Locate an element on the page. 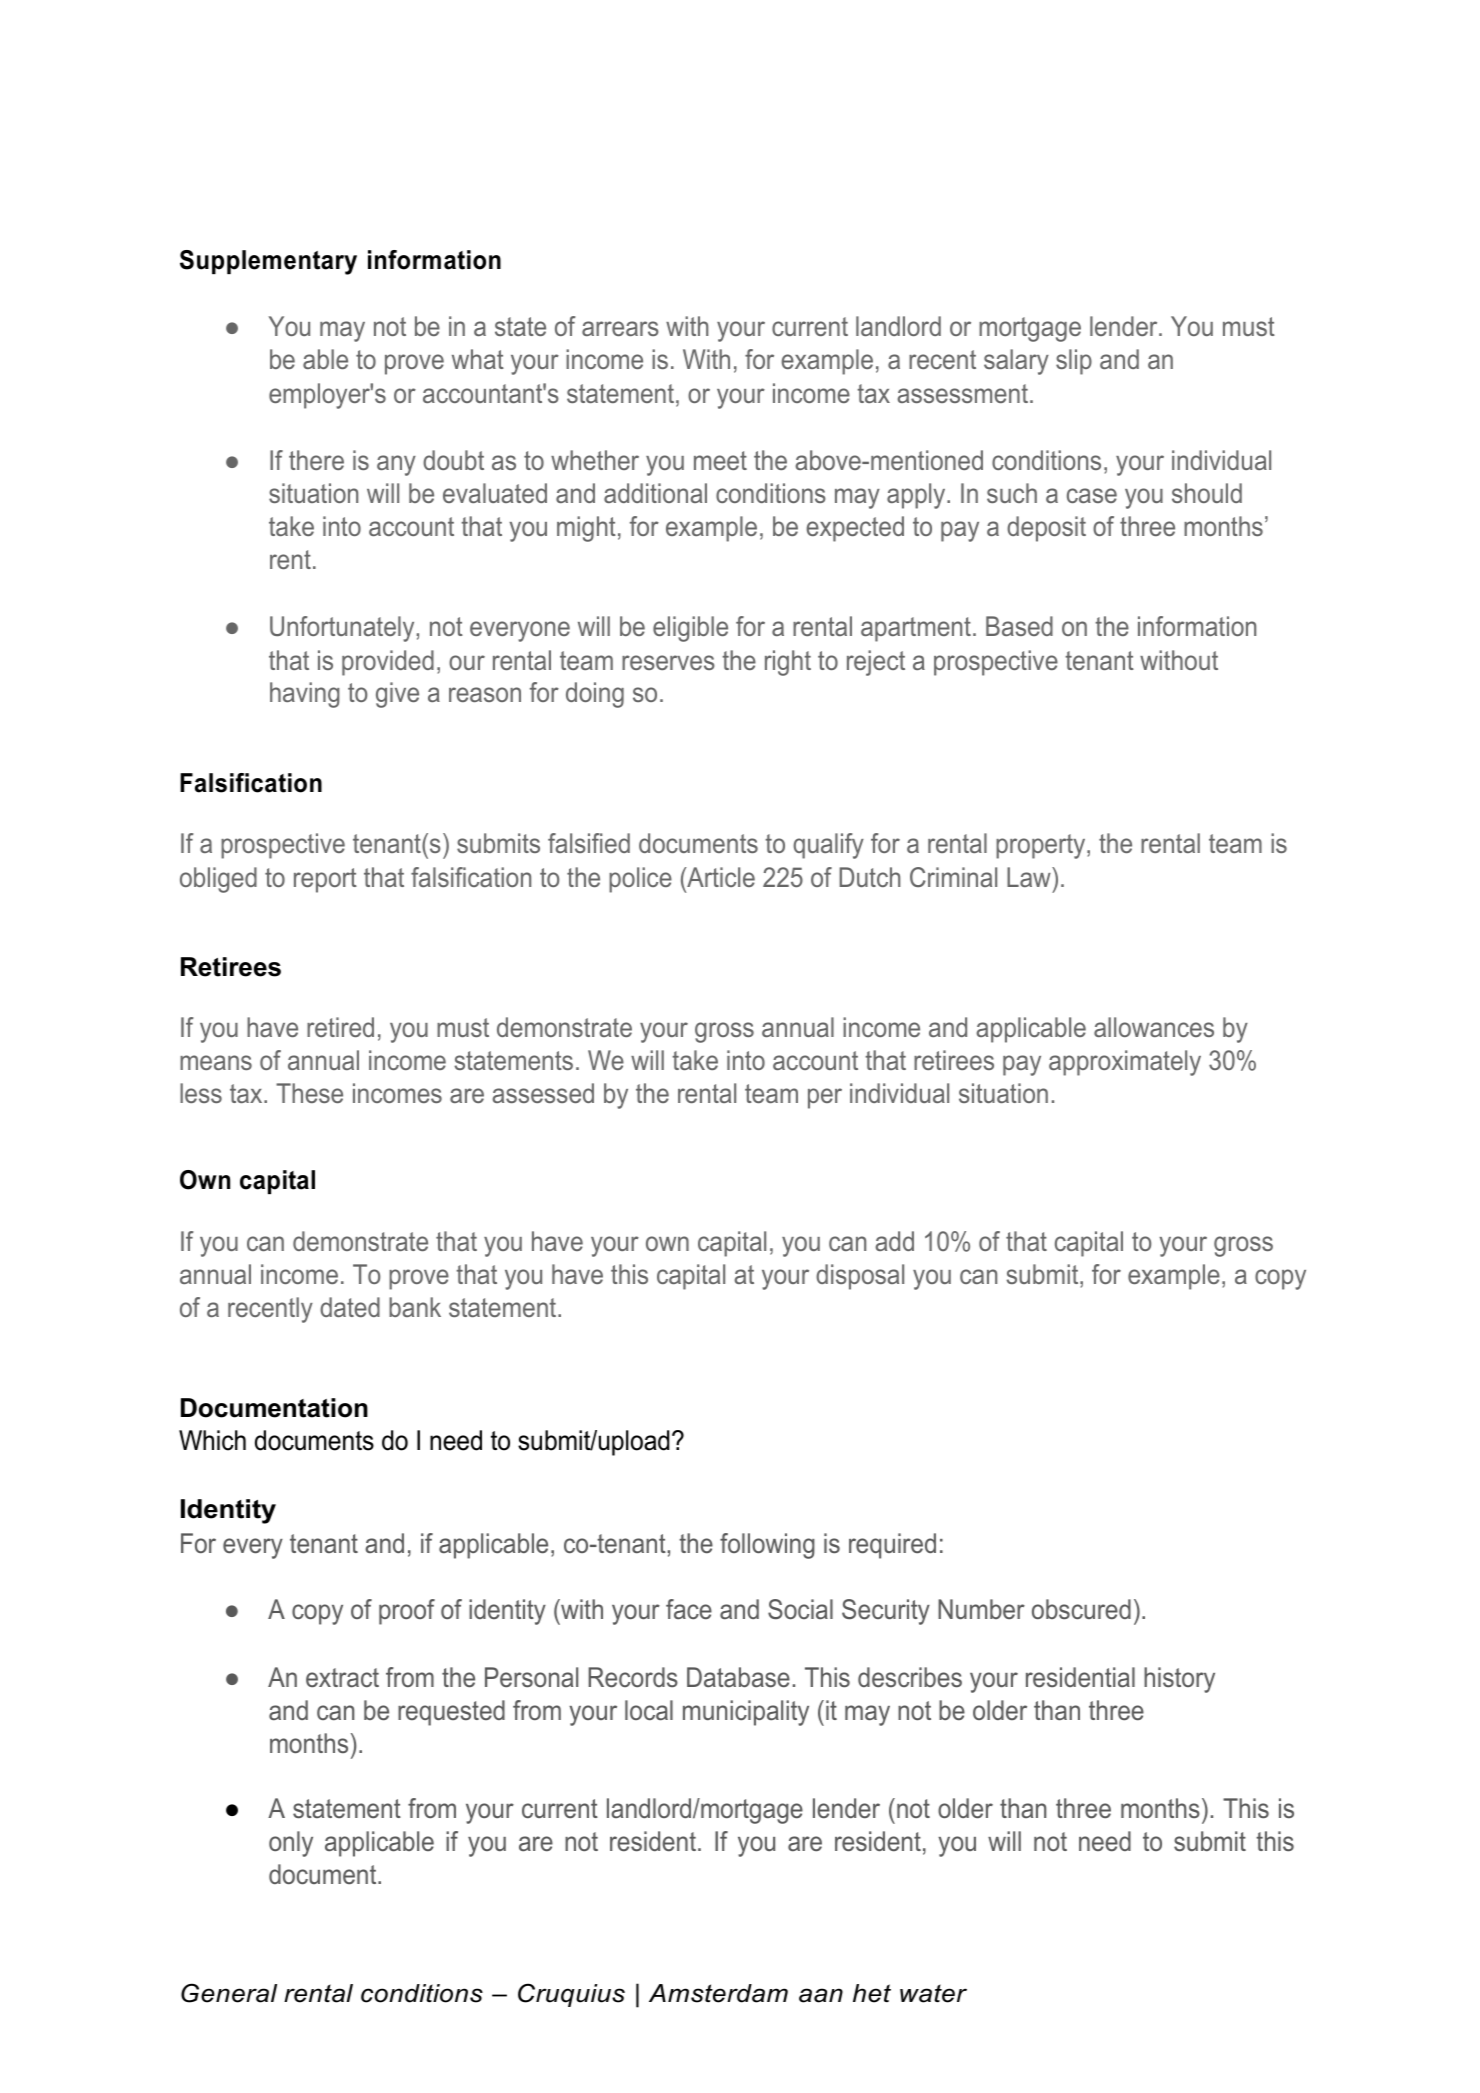 This image has width=1480, height=2093. Supplementary is located at coordinates (268, 262).
